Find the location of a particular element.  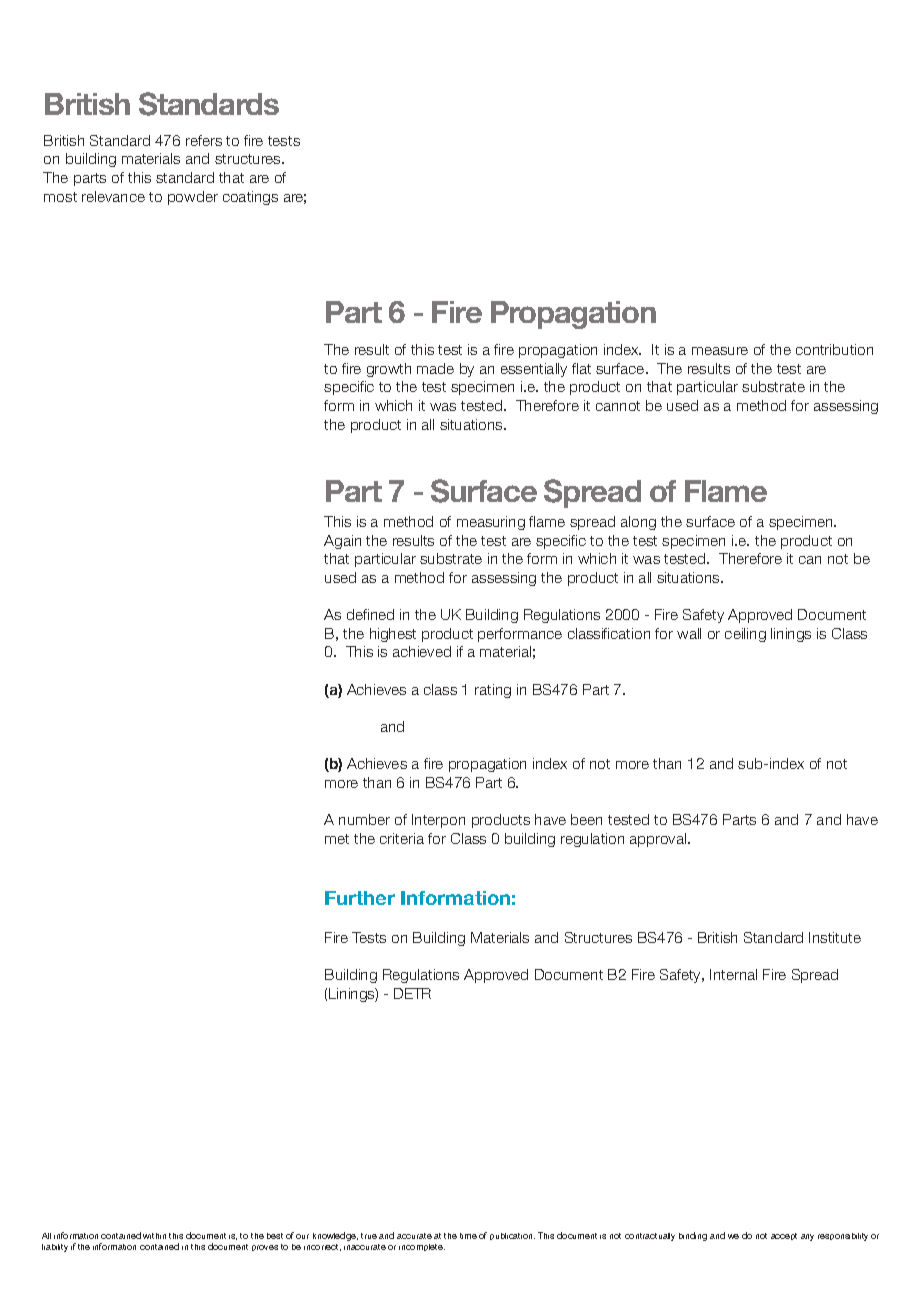

made is located at coordinates (435, 368).
